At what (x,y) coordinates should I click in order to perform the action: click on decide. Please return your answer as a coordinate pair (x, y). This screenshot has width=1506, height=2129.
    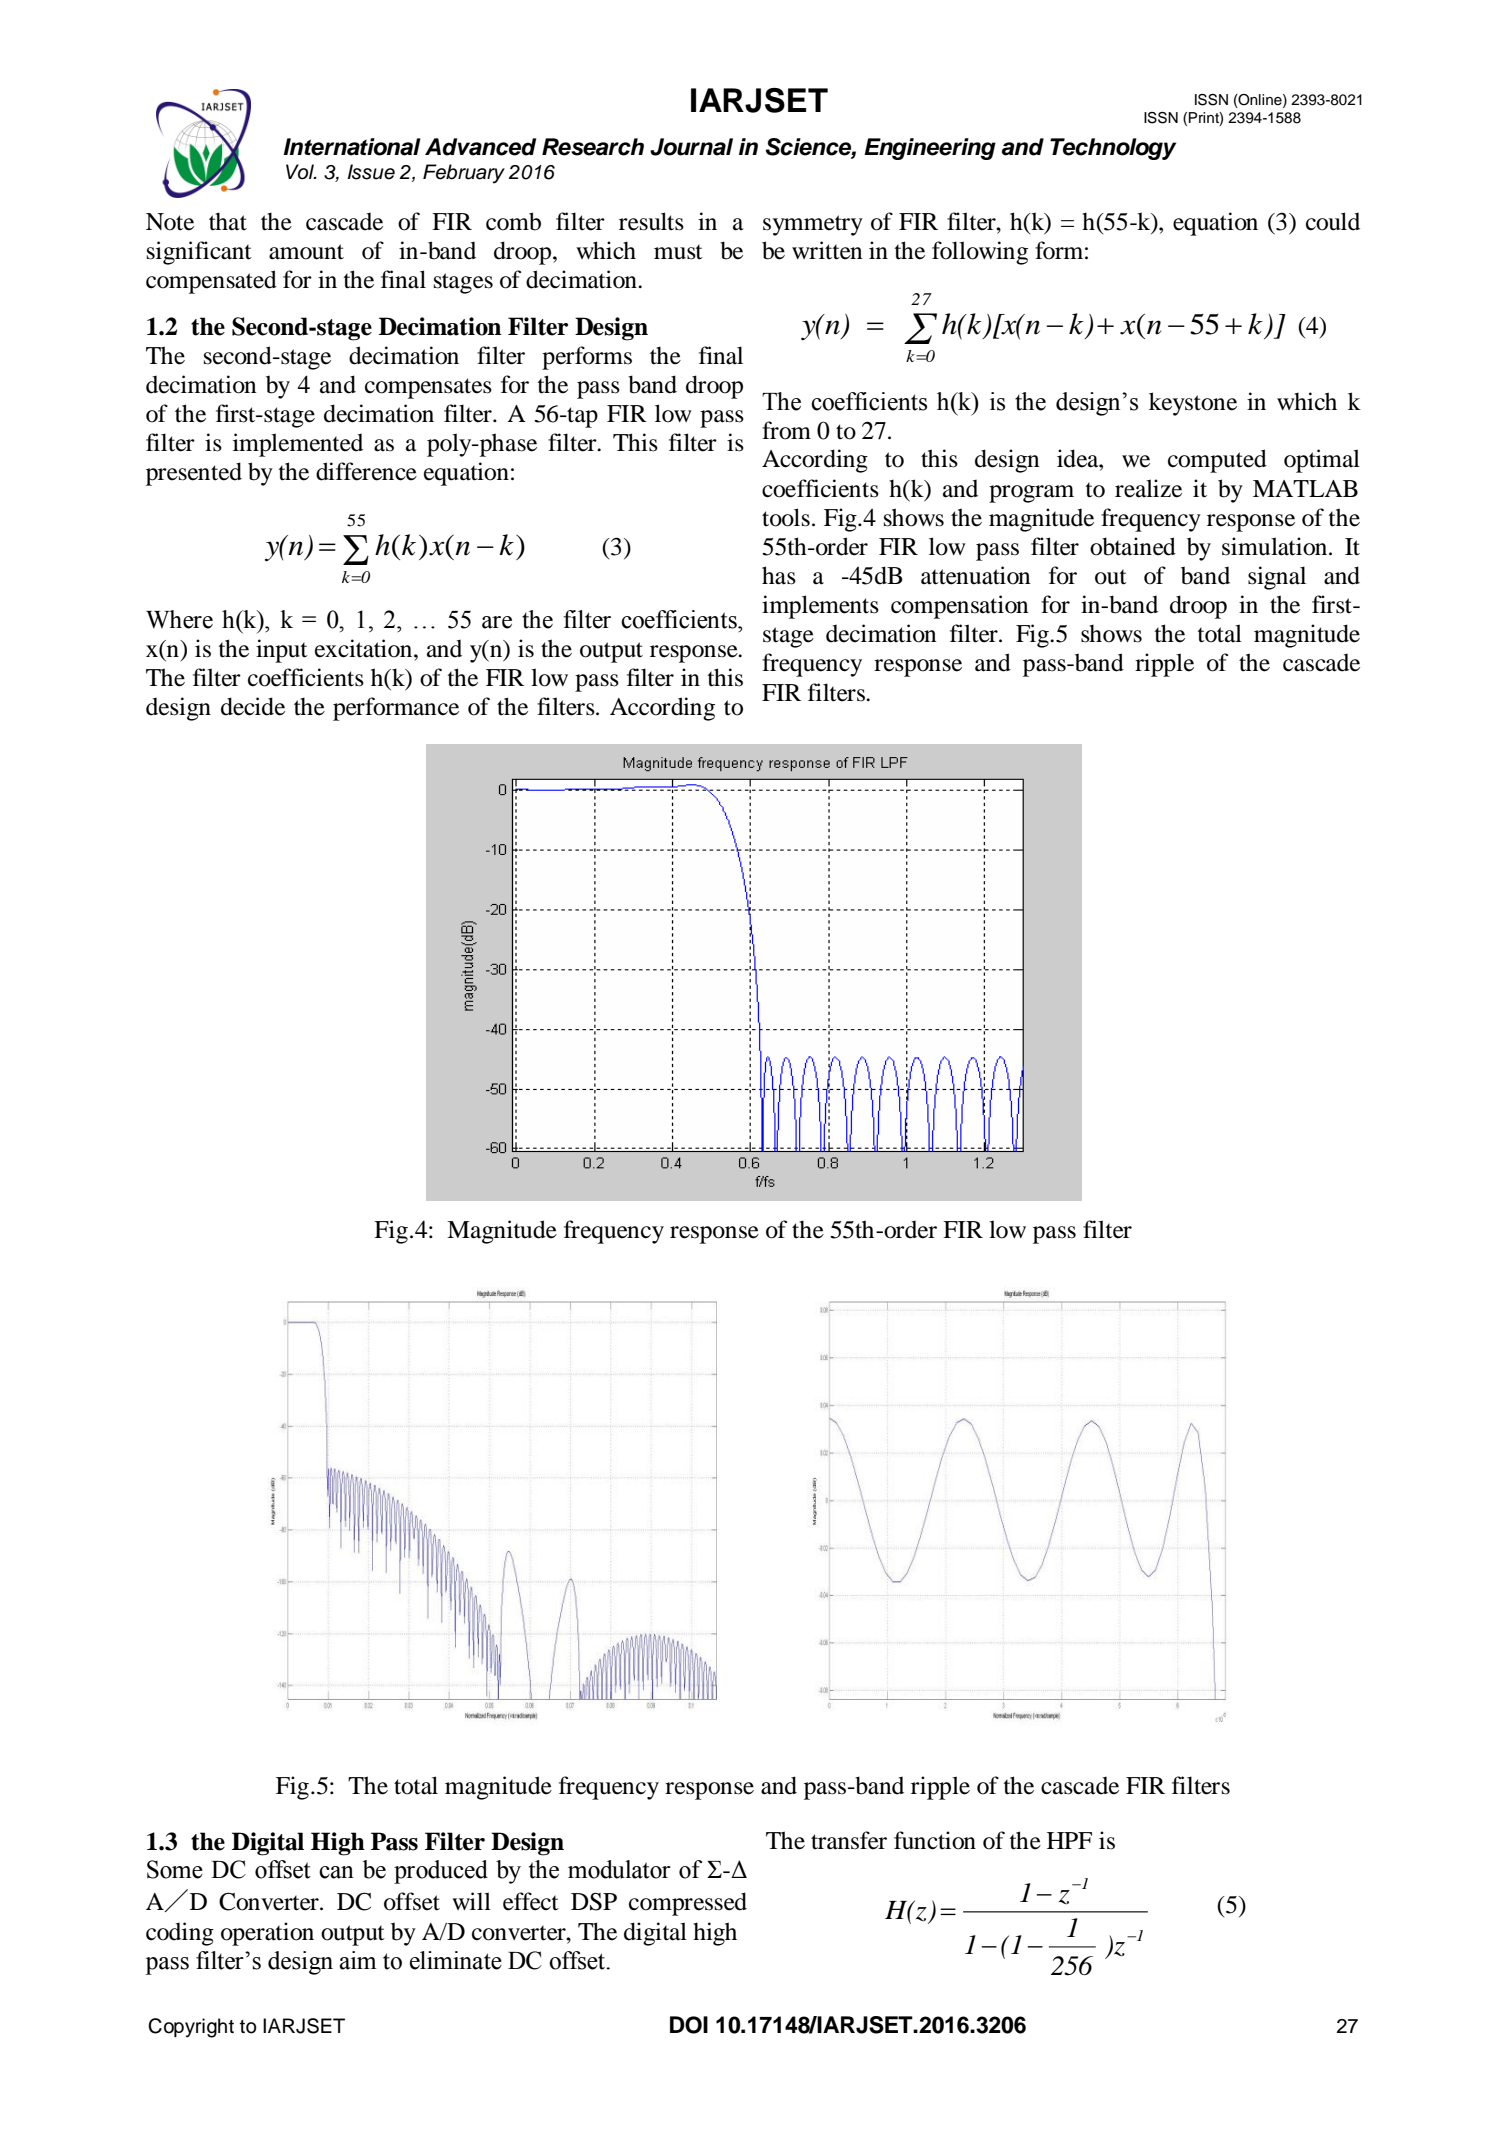
    Looking at the image, I should click on (253, 706).
